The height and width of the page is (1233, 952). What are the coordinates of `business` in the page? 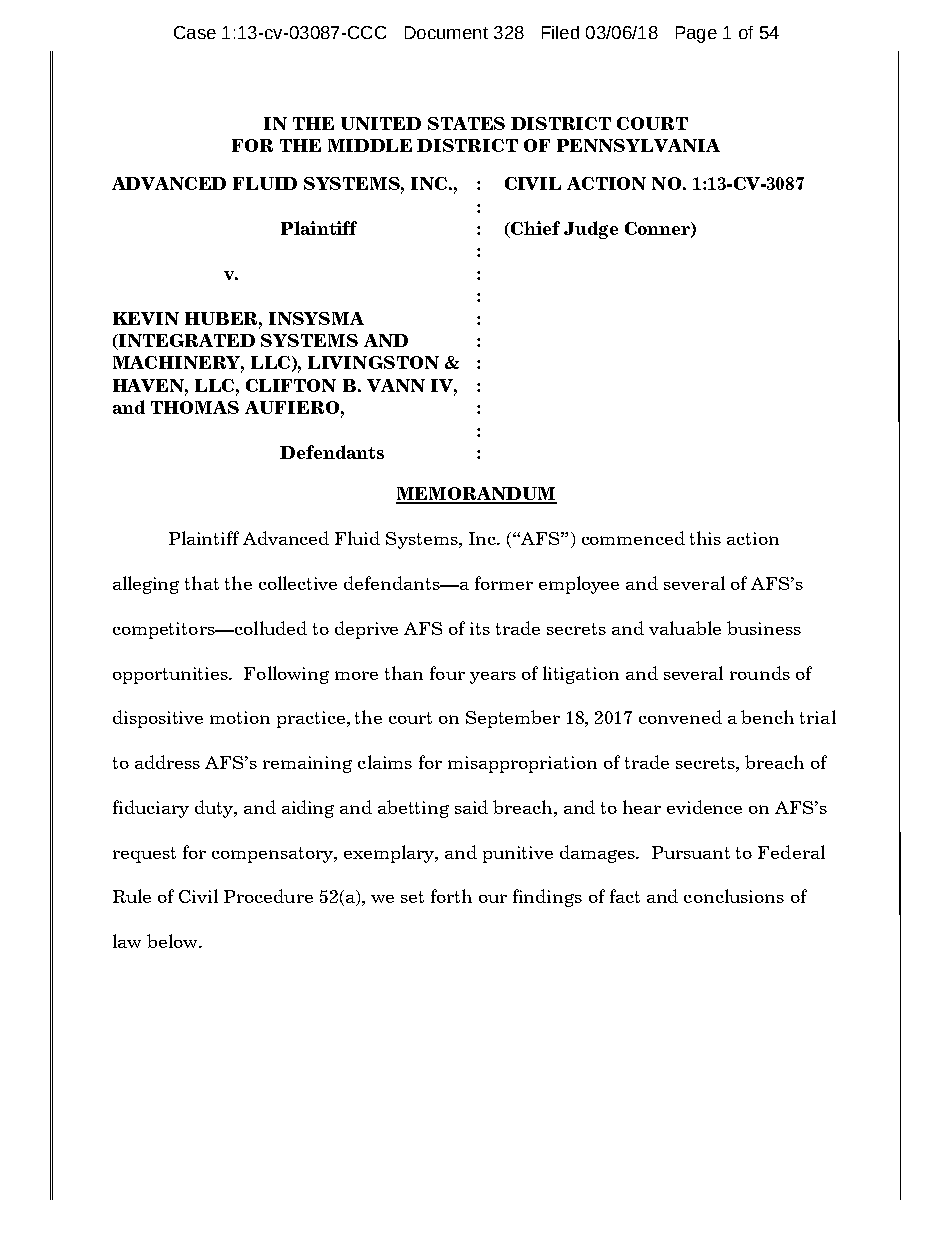 It's located at (764, 628).
